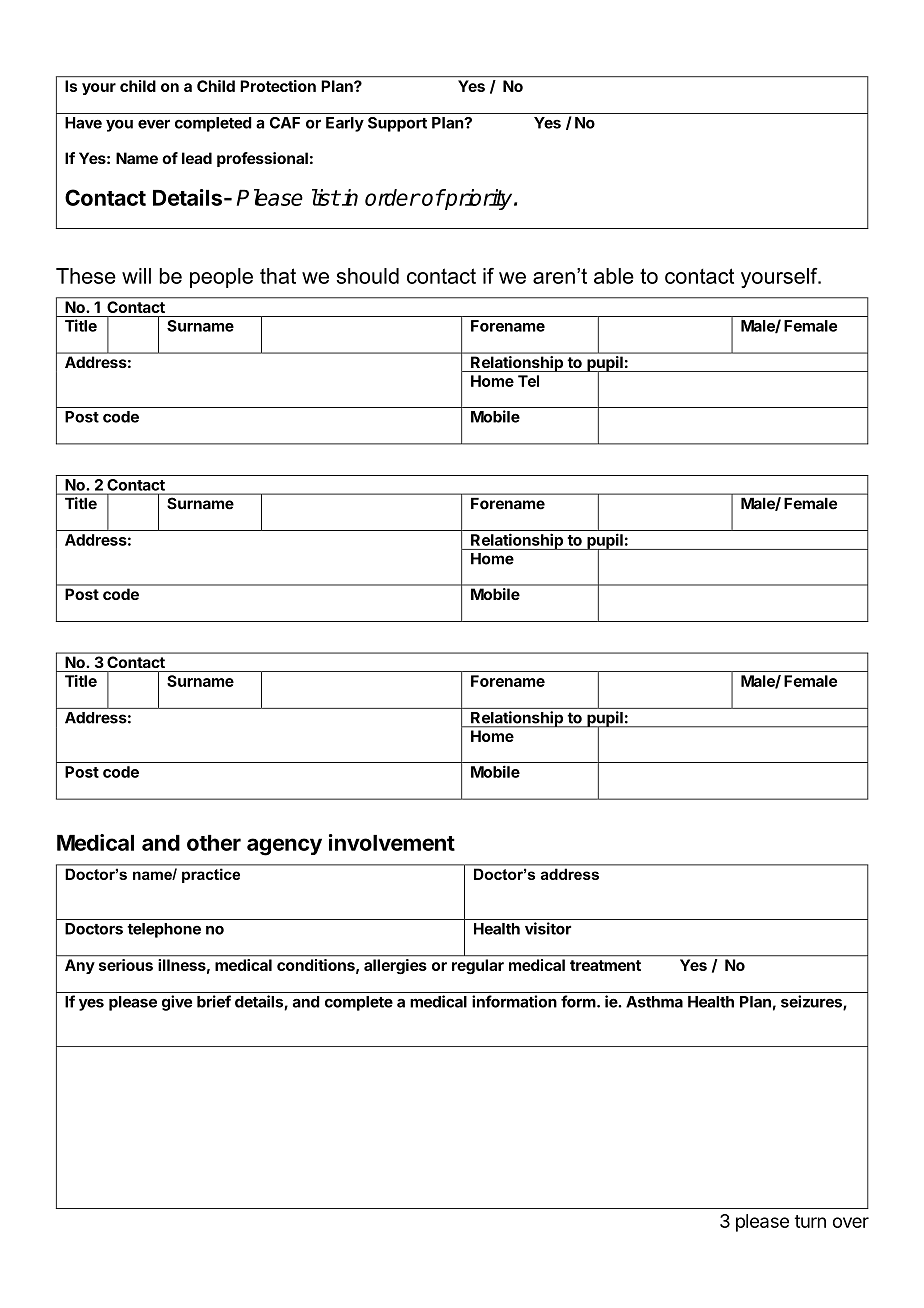 The image size is (924, 1308). I want to click on order, so click(392, 197).
